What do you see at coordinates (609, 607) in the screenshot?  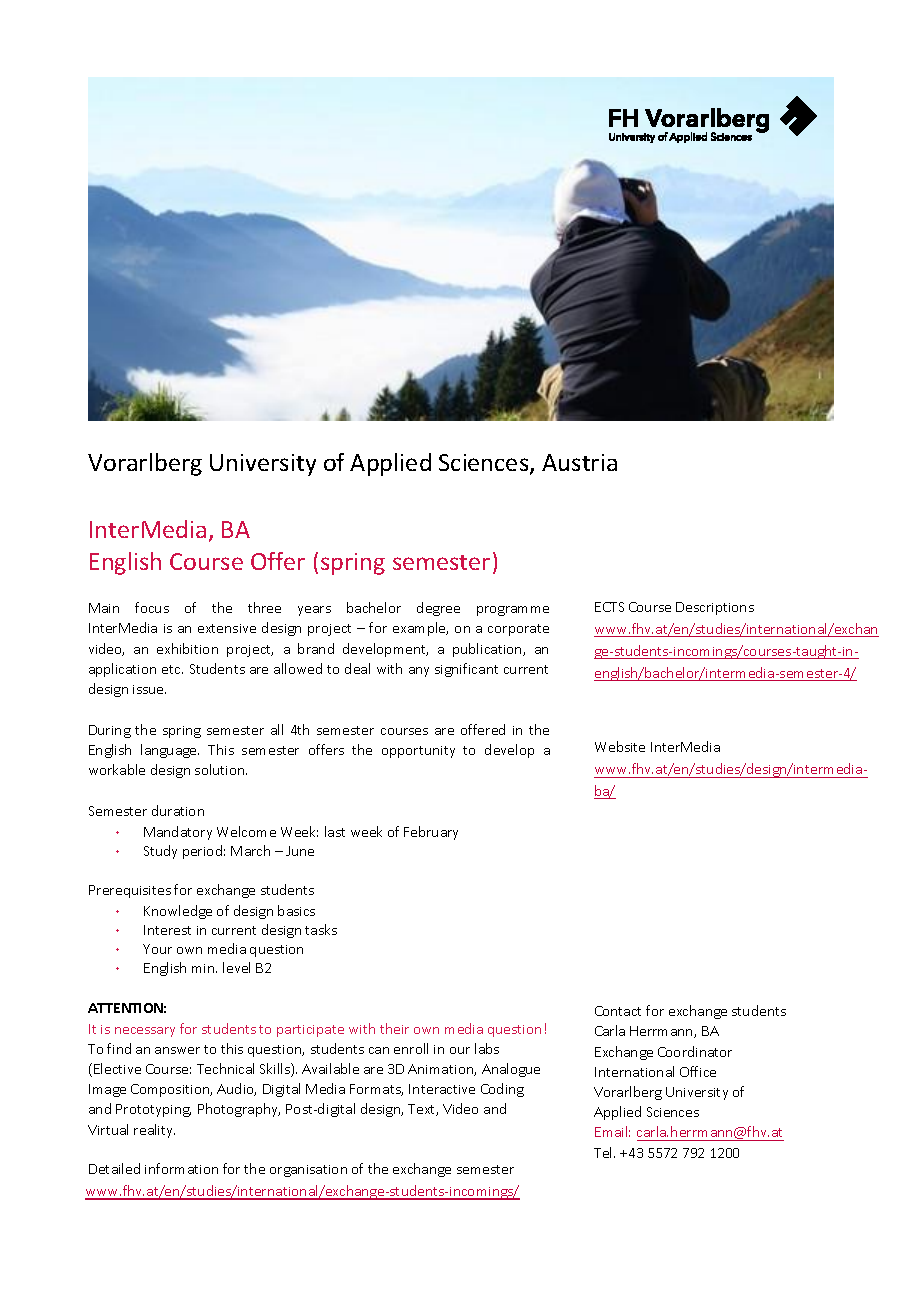 I see `ECTS` at bounding box center [609, 607].
